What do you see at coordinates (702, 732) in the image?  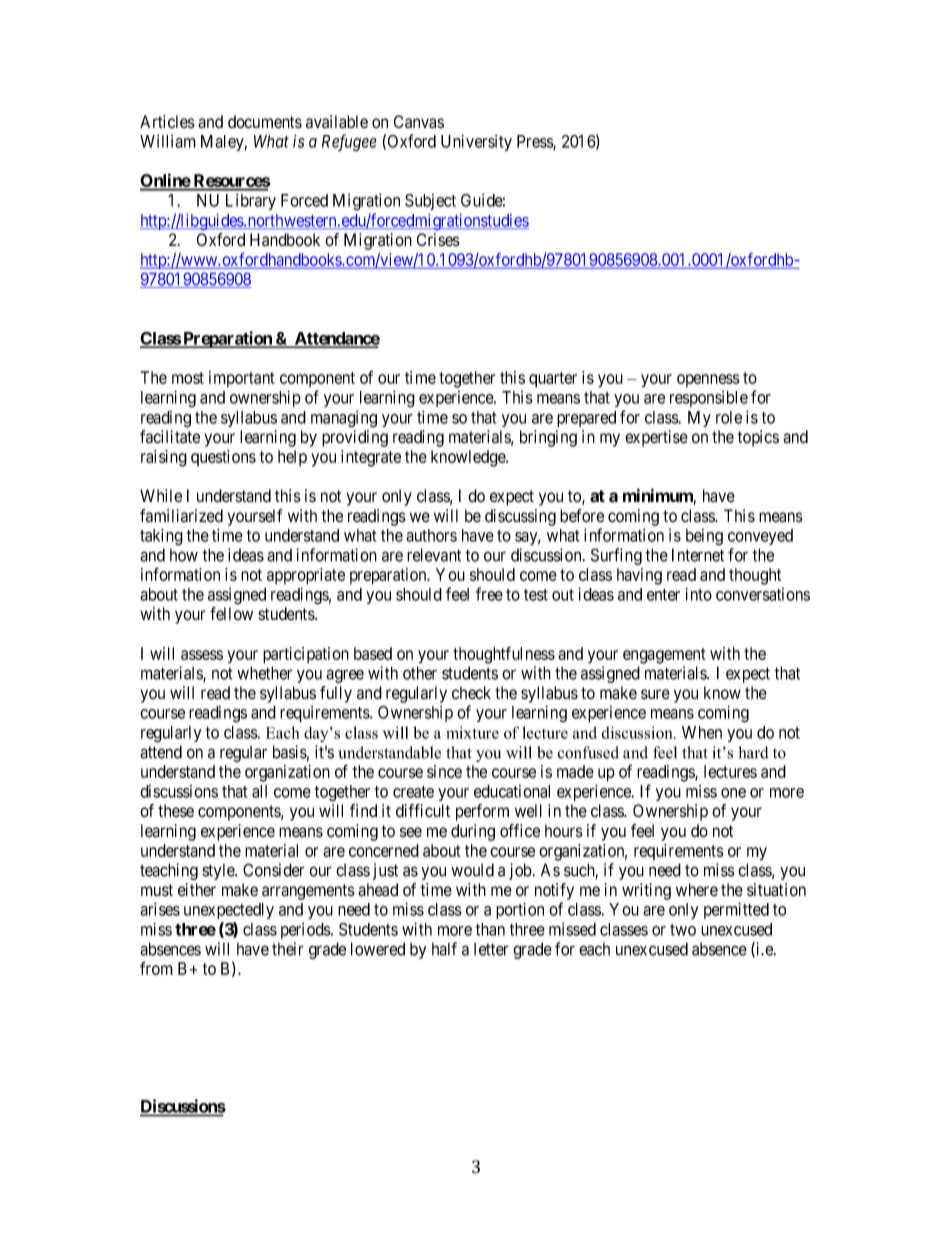 I see `When` at bounding box center [702, 732].
